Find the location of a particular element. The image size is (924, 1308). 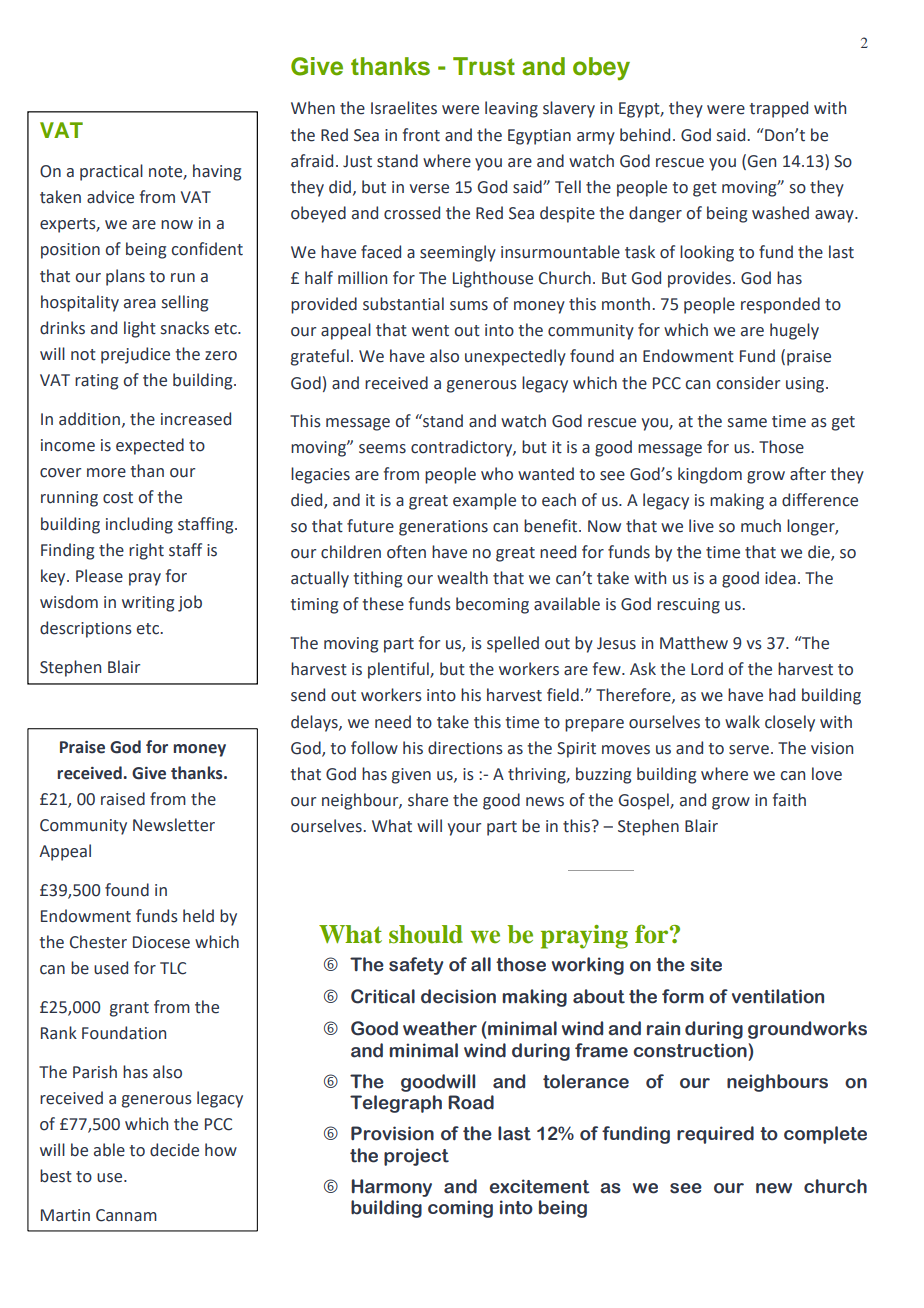

trapped is located at coordinates (778, 109).
